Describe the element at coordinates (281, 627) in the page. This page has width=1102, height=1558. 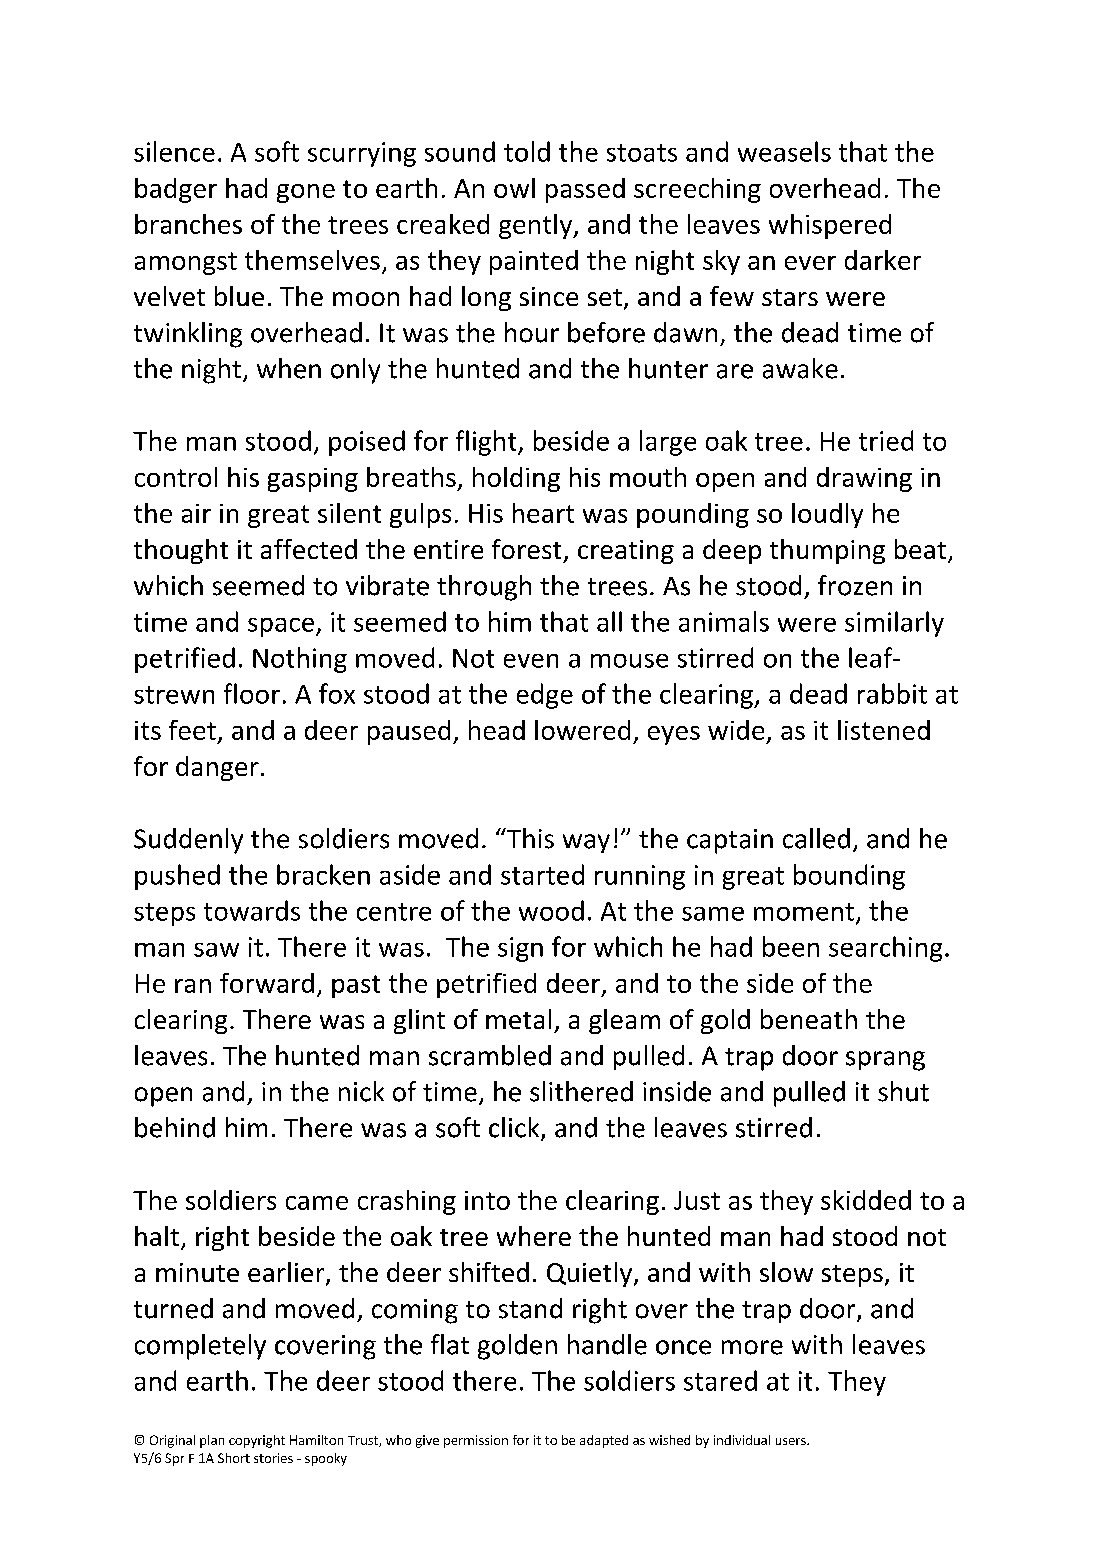
I see `space` at that location.
